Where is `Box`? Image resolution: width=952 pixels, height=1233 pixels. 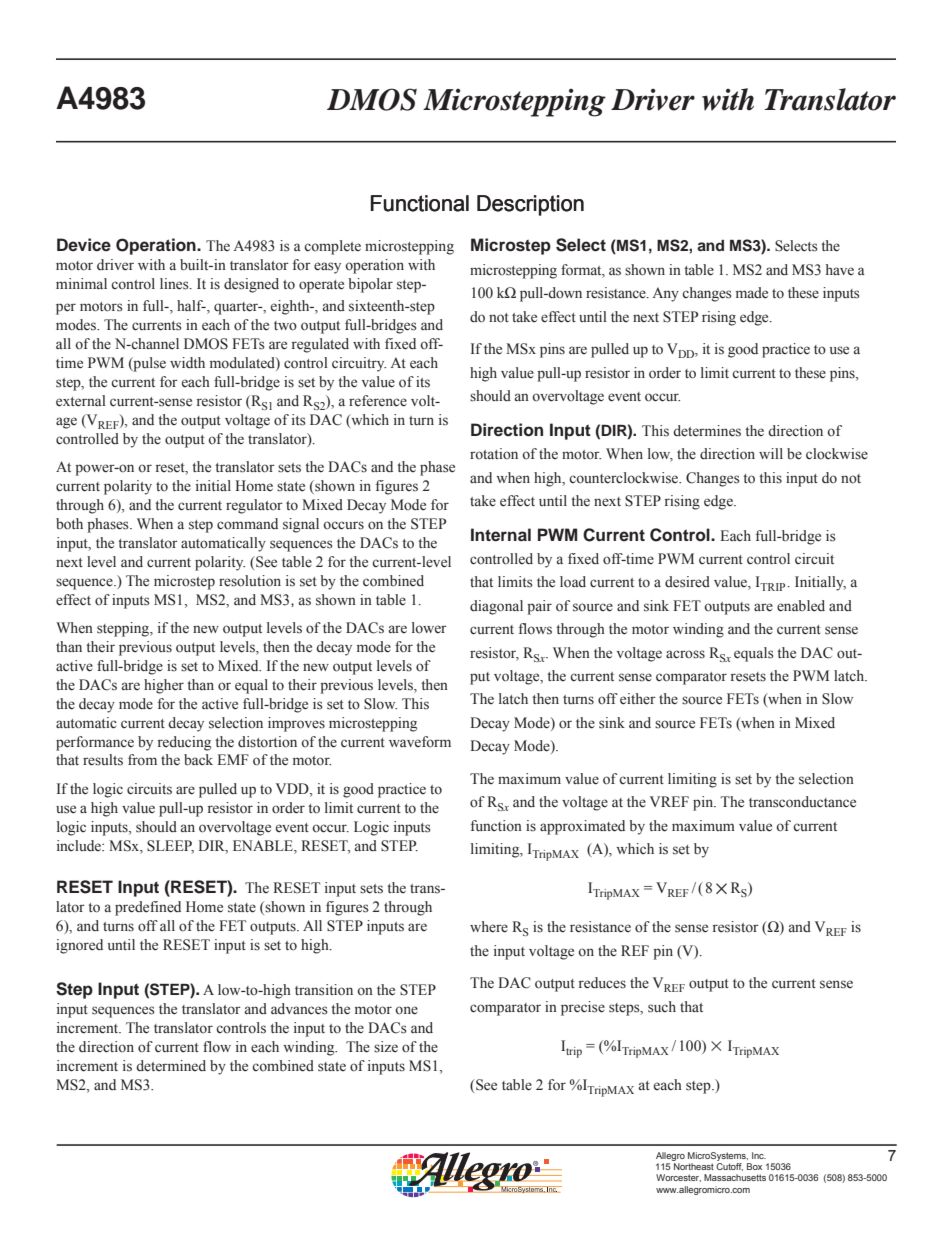
Box is located at coordinates (754, 1166).
